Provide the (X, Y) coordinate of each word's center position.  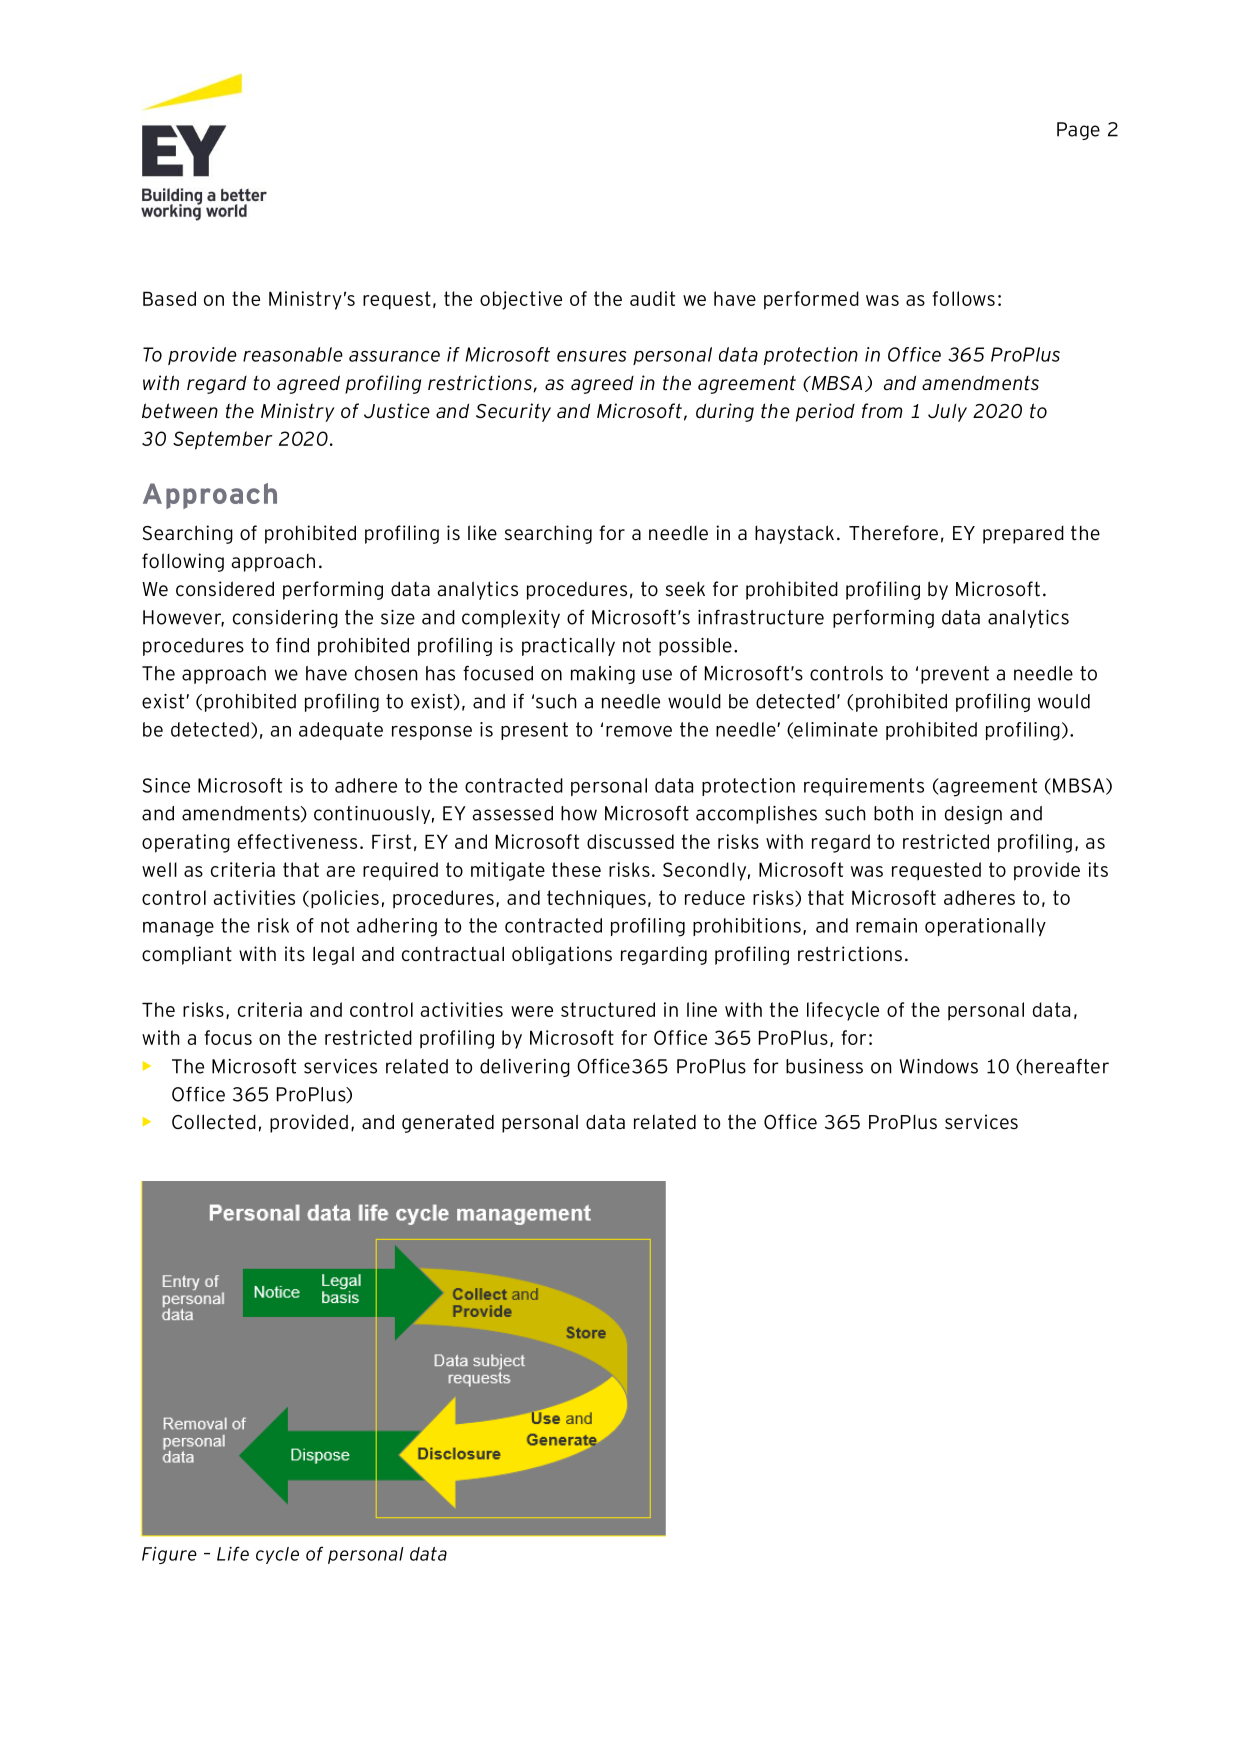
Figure (169, 1555)
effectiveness (297, 841)
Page (1078, 131)
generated (448, 1123)
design (973, 815)
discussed (630, 841)
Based (169, 298)
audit (652, 298)
